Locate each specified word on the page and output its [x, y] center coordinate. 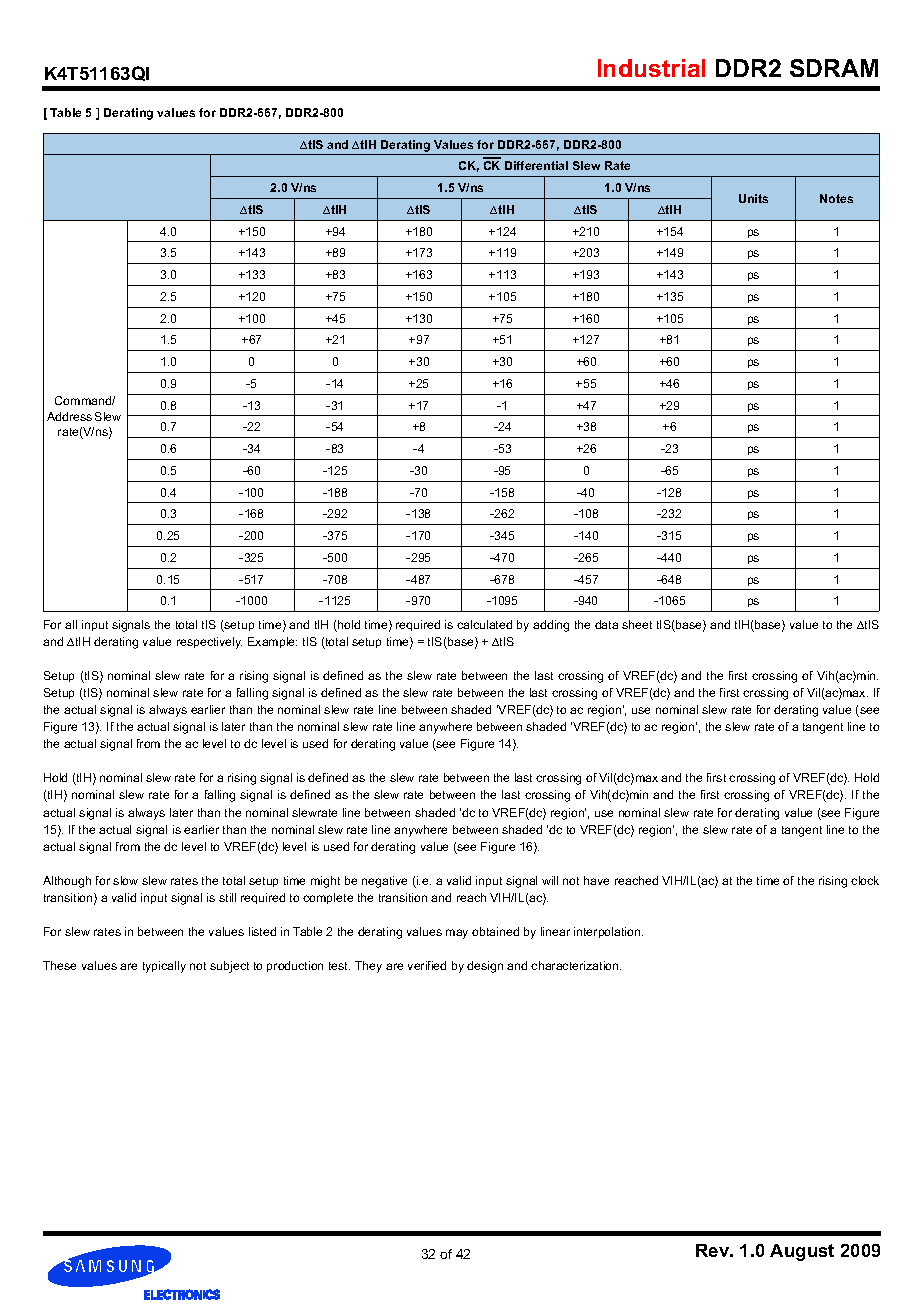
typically [164, 967]
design [485, 967]
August [802, 1252]
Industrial [651, 68]
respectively [209, 643]
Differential [536, 165]
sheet [637, 624]
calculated [484, 624]
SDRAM [834, 68]
